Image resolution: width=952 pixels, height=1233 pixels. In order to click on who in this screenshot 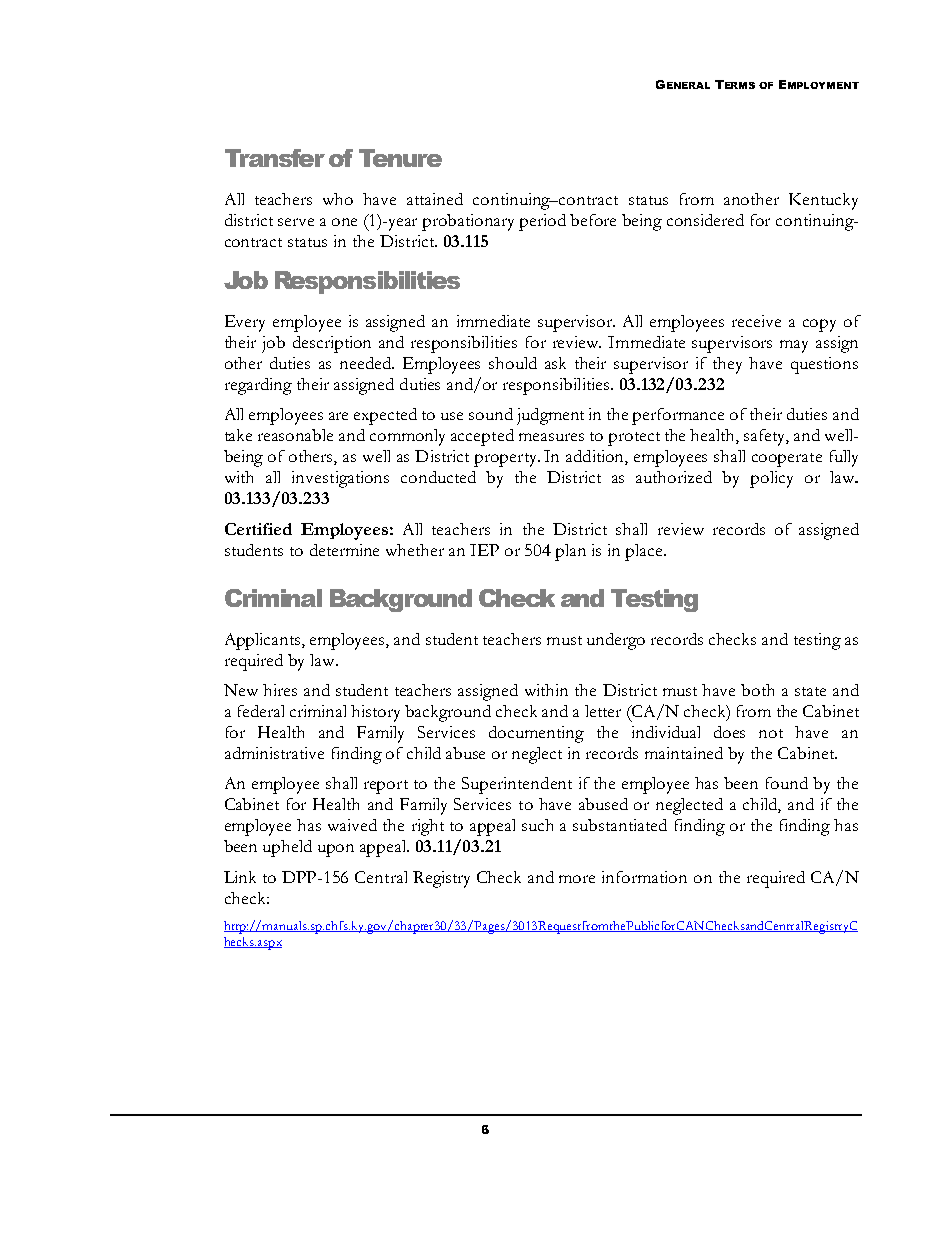, I will do `click(338, 199)`.
